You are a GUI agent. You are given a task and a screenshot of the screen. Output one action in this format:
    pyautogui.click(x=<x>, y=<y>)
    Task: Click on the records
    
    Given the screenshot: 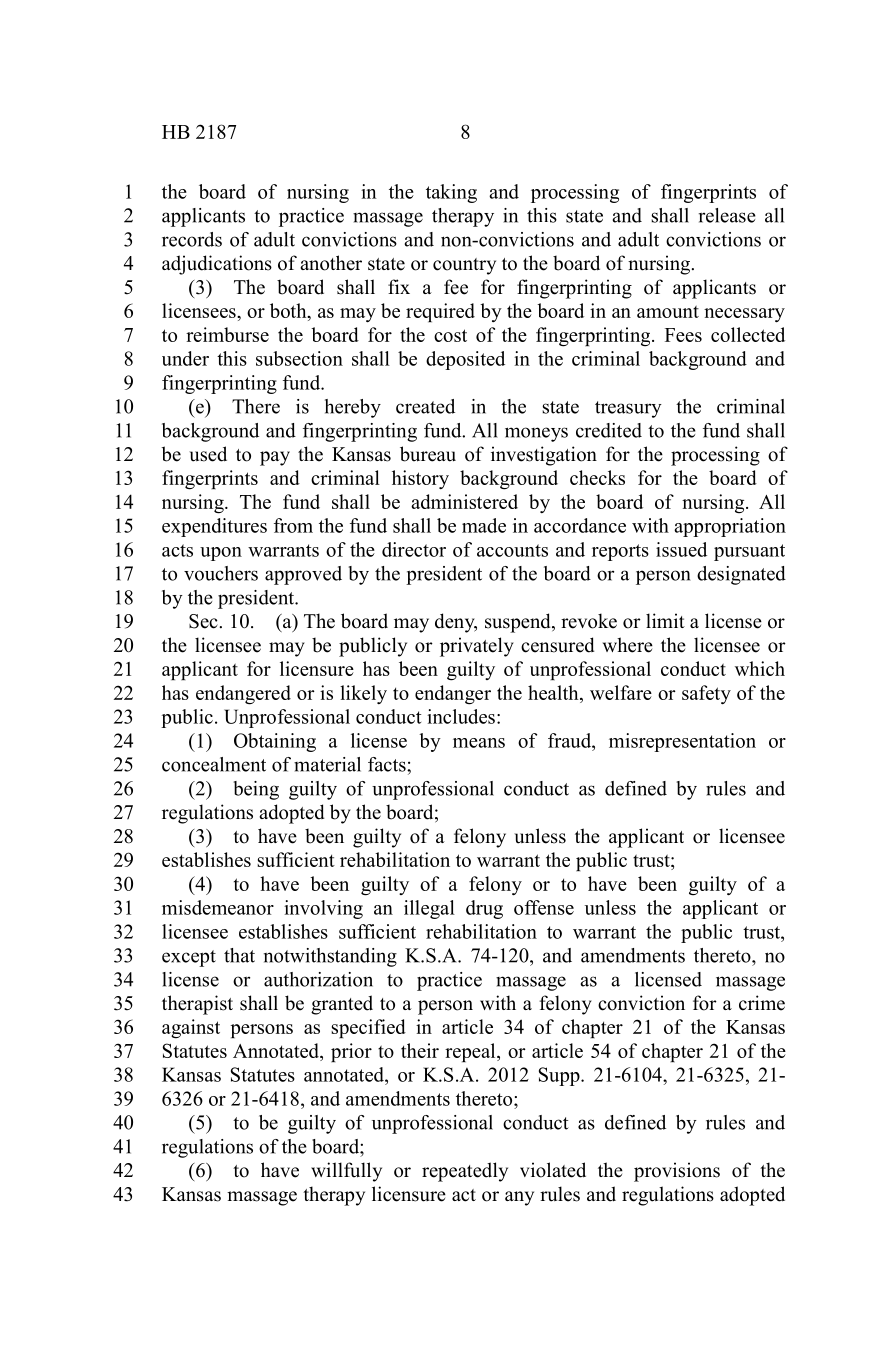 What is the action you would take?
    pyautogui.click(x=192, y=239)
